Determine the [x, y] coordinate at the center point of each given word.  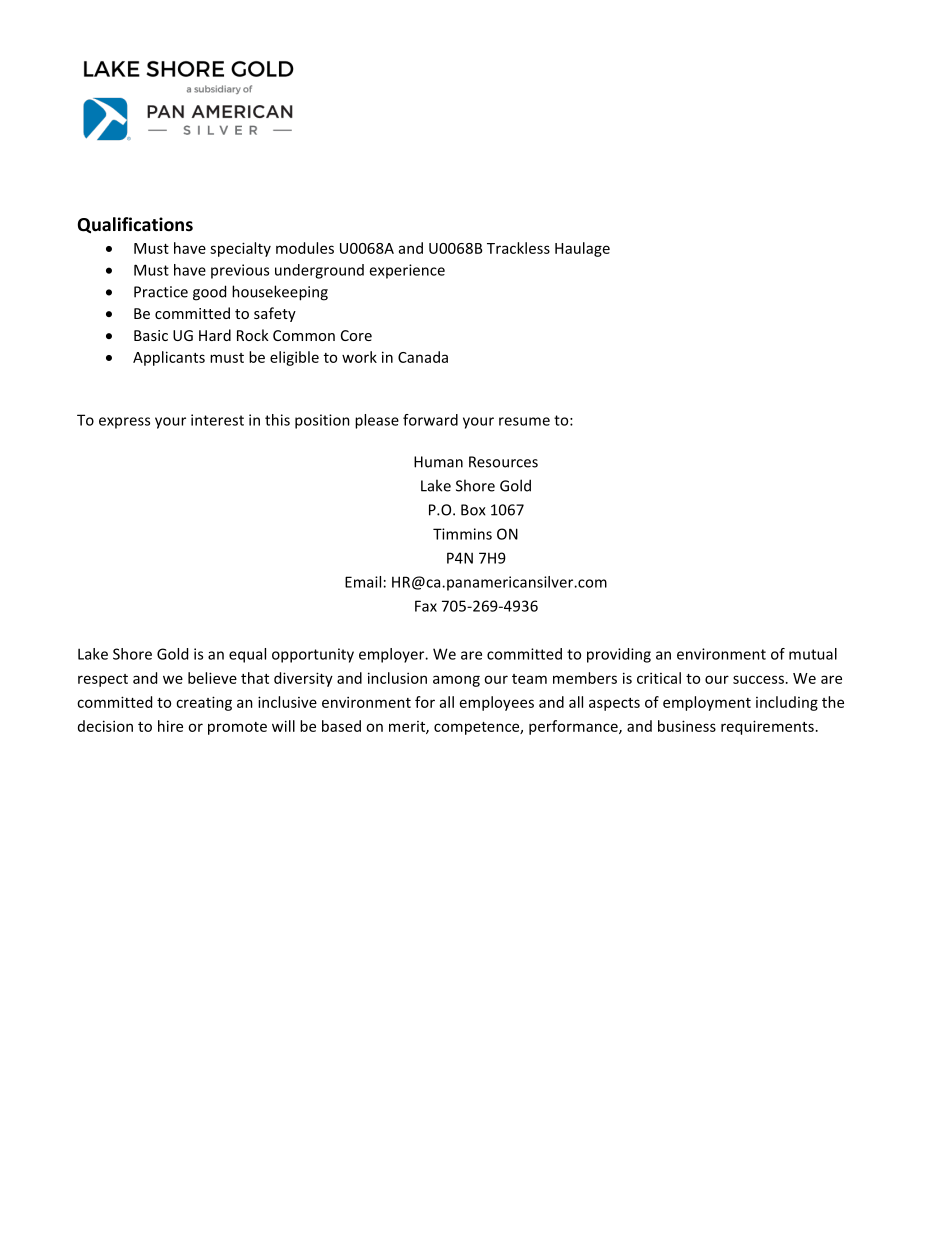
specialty [240, 249]
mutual [813, 654]
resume [524, 421]
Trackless [518, 248]
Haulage [582, 249]
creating [204, 703]
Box [473, 510]
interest [217, 420]
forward [430, 420]
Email [363, 582]
